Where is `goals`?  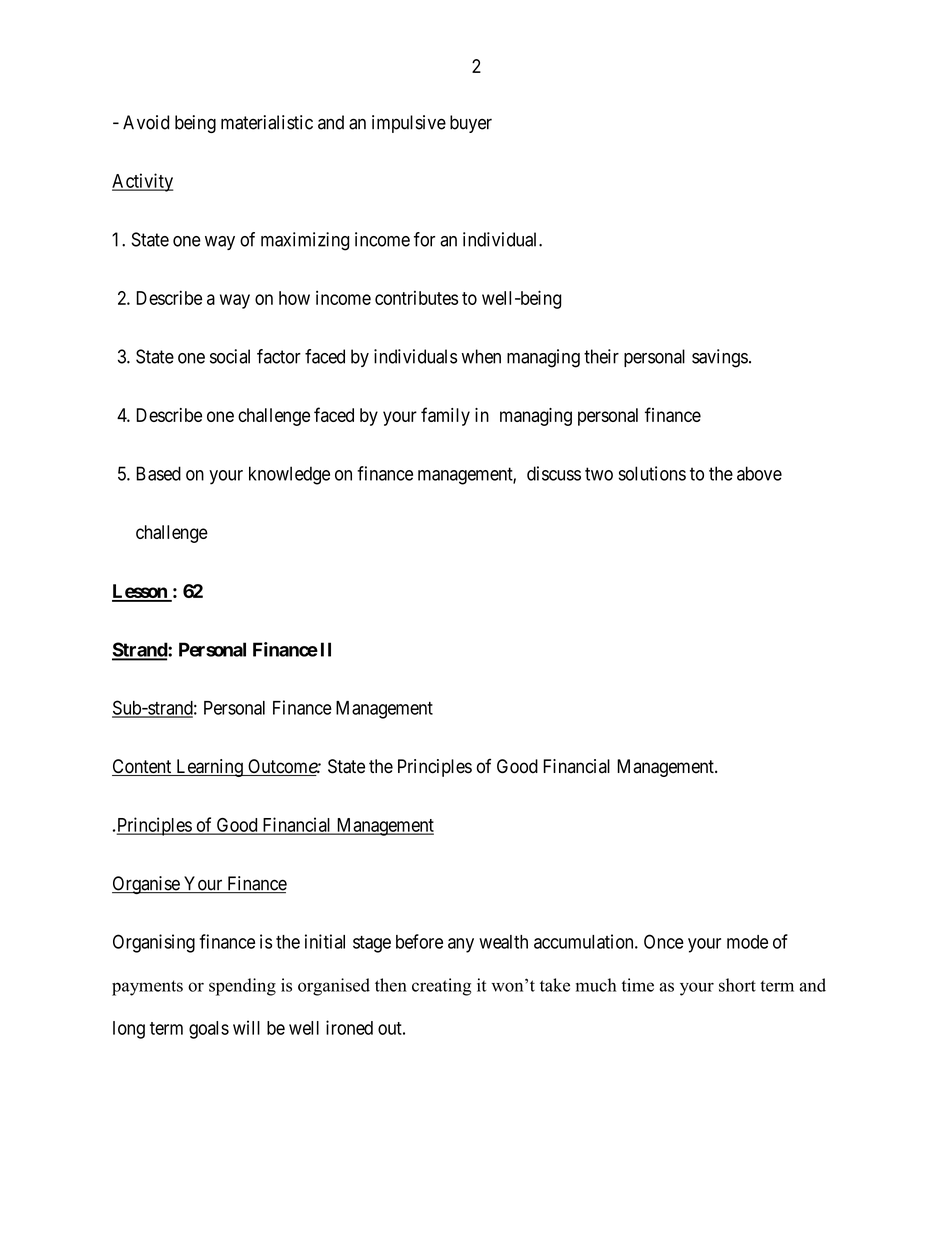
goals is located at coordinates (209, 1030).
